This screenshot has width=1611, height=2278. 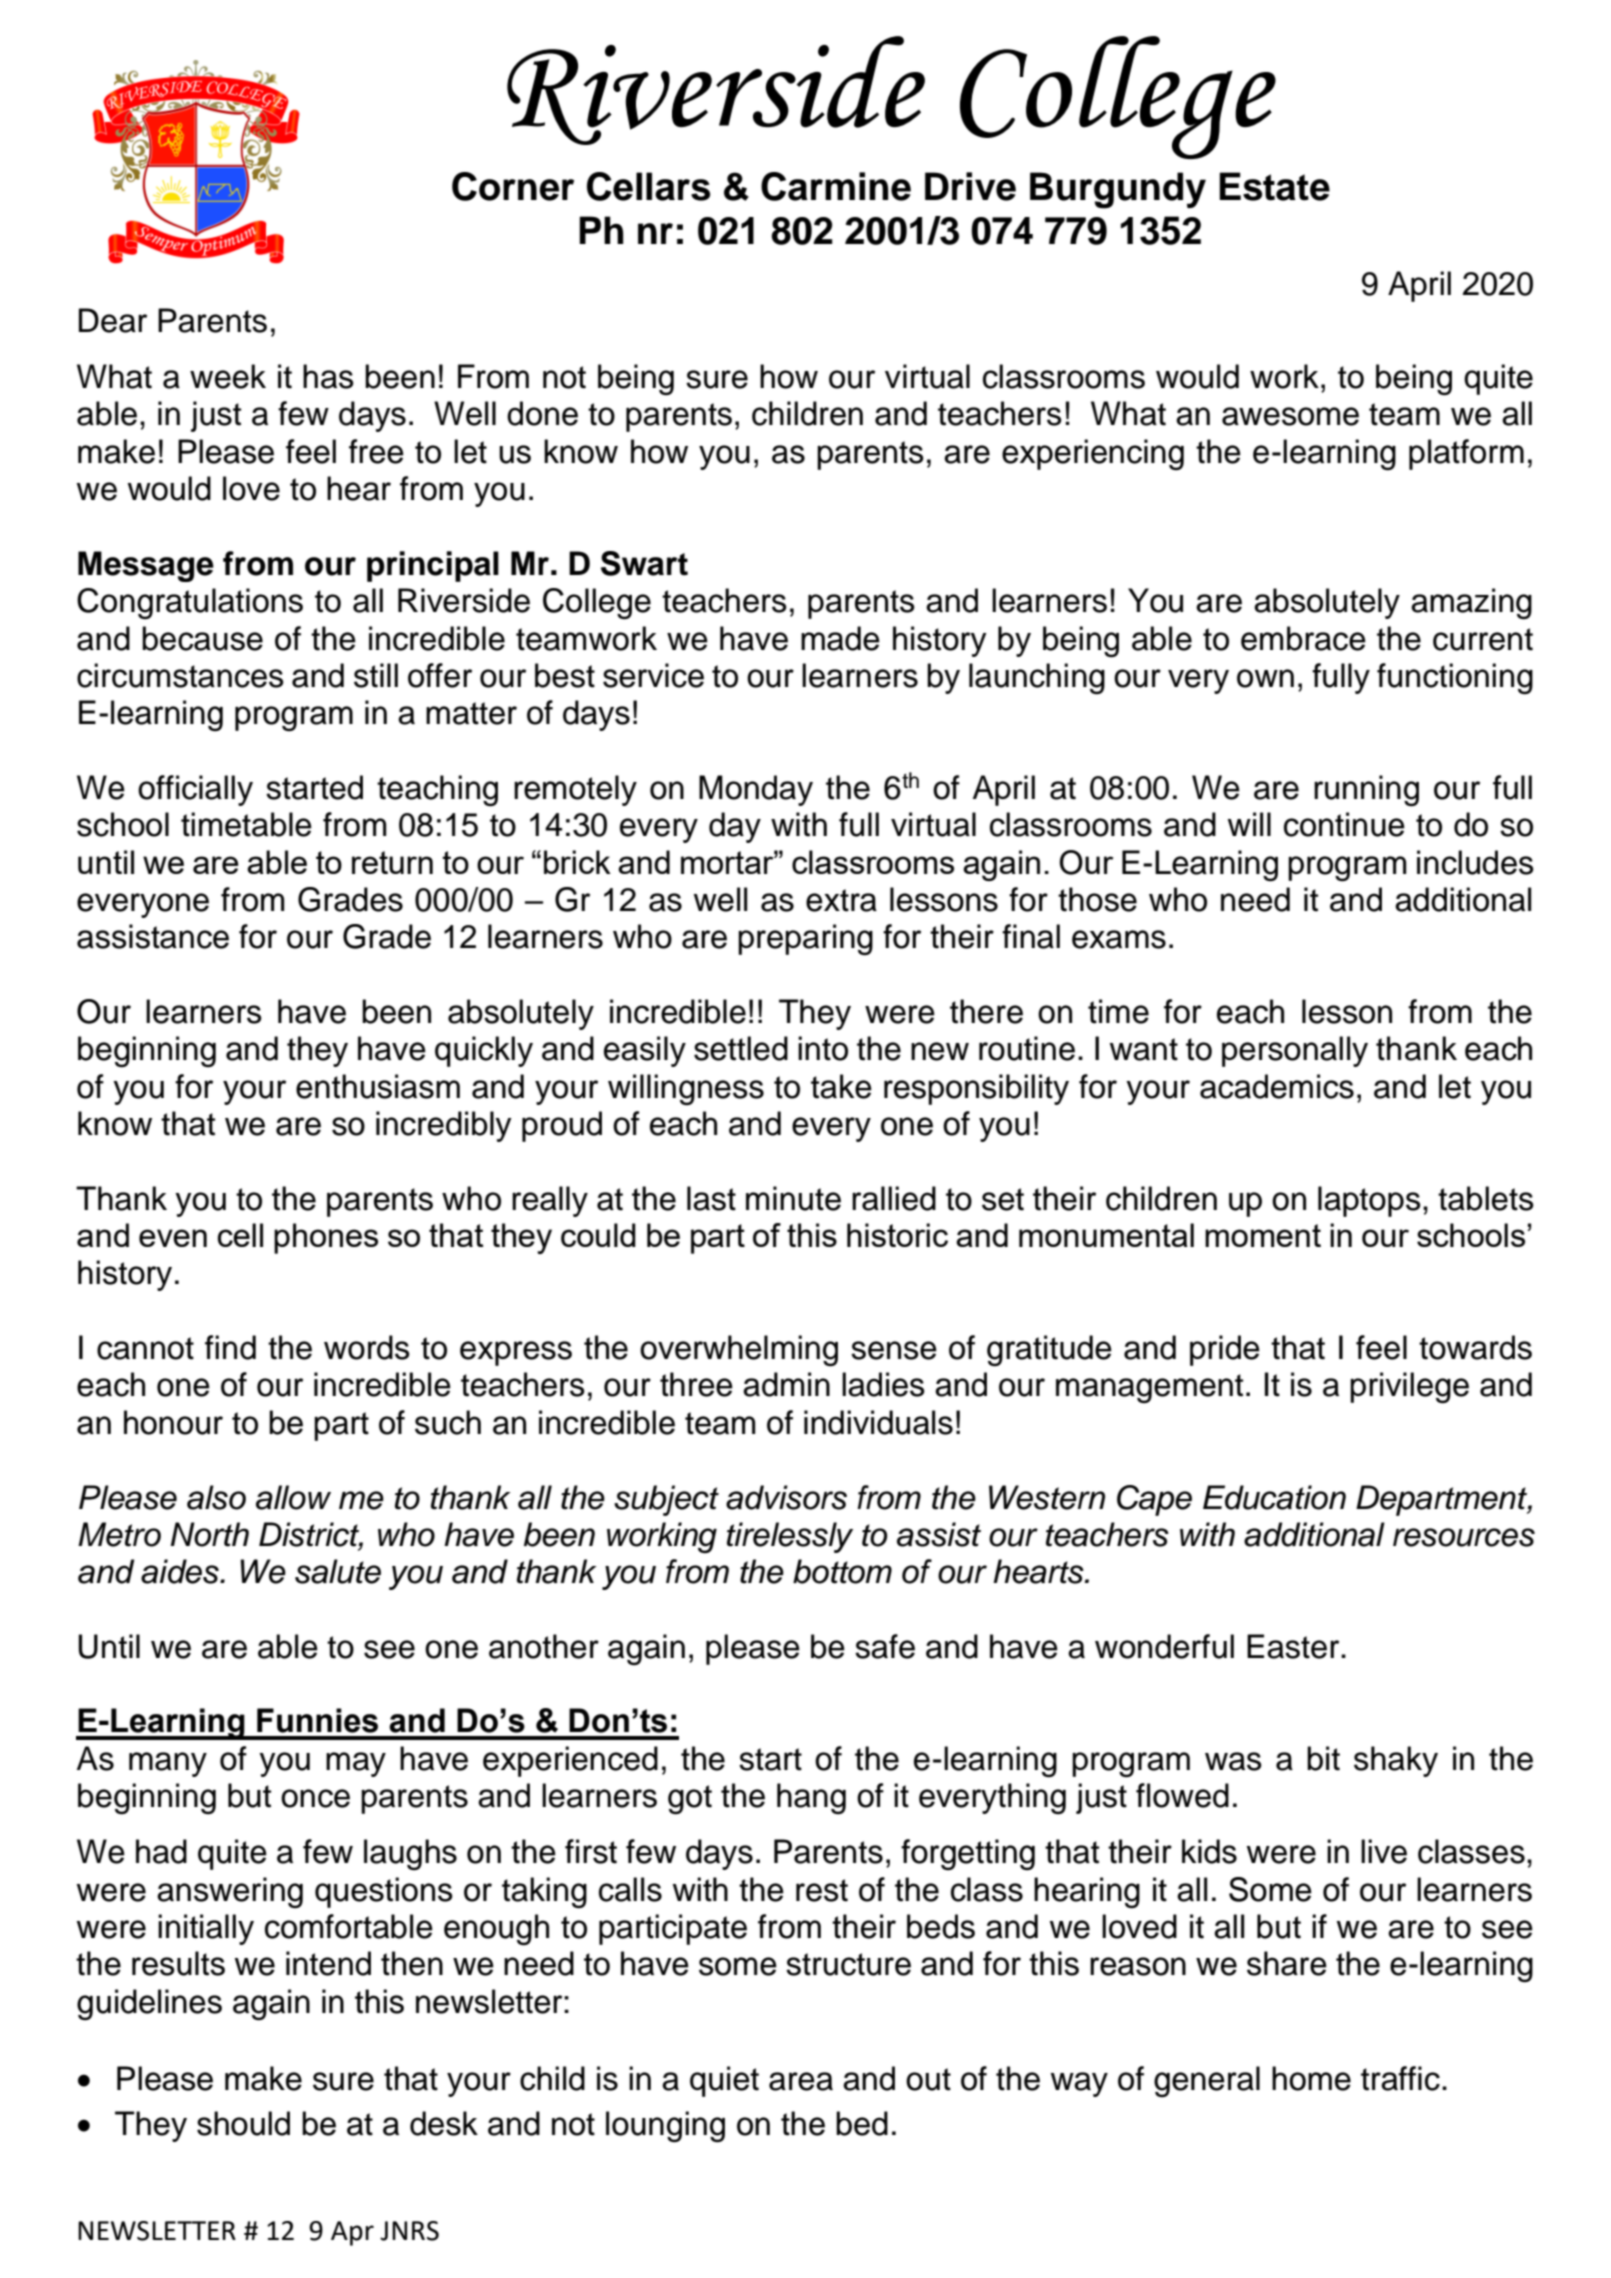 What do you see at coordinates (243, 2123) in the screenshot?
I see `should` at bounding box center [243, 2123].
